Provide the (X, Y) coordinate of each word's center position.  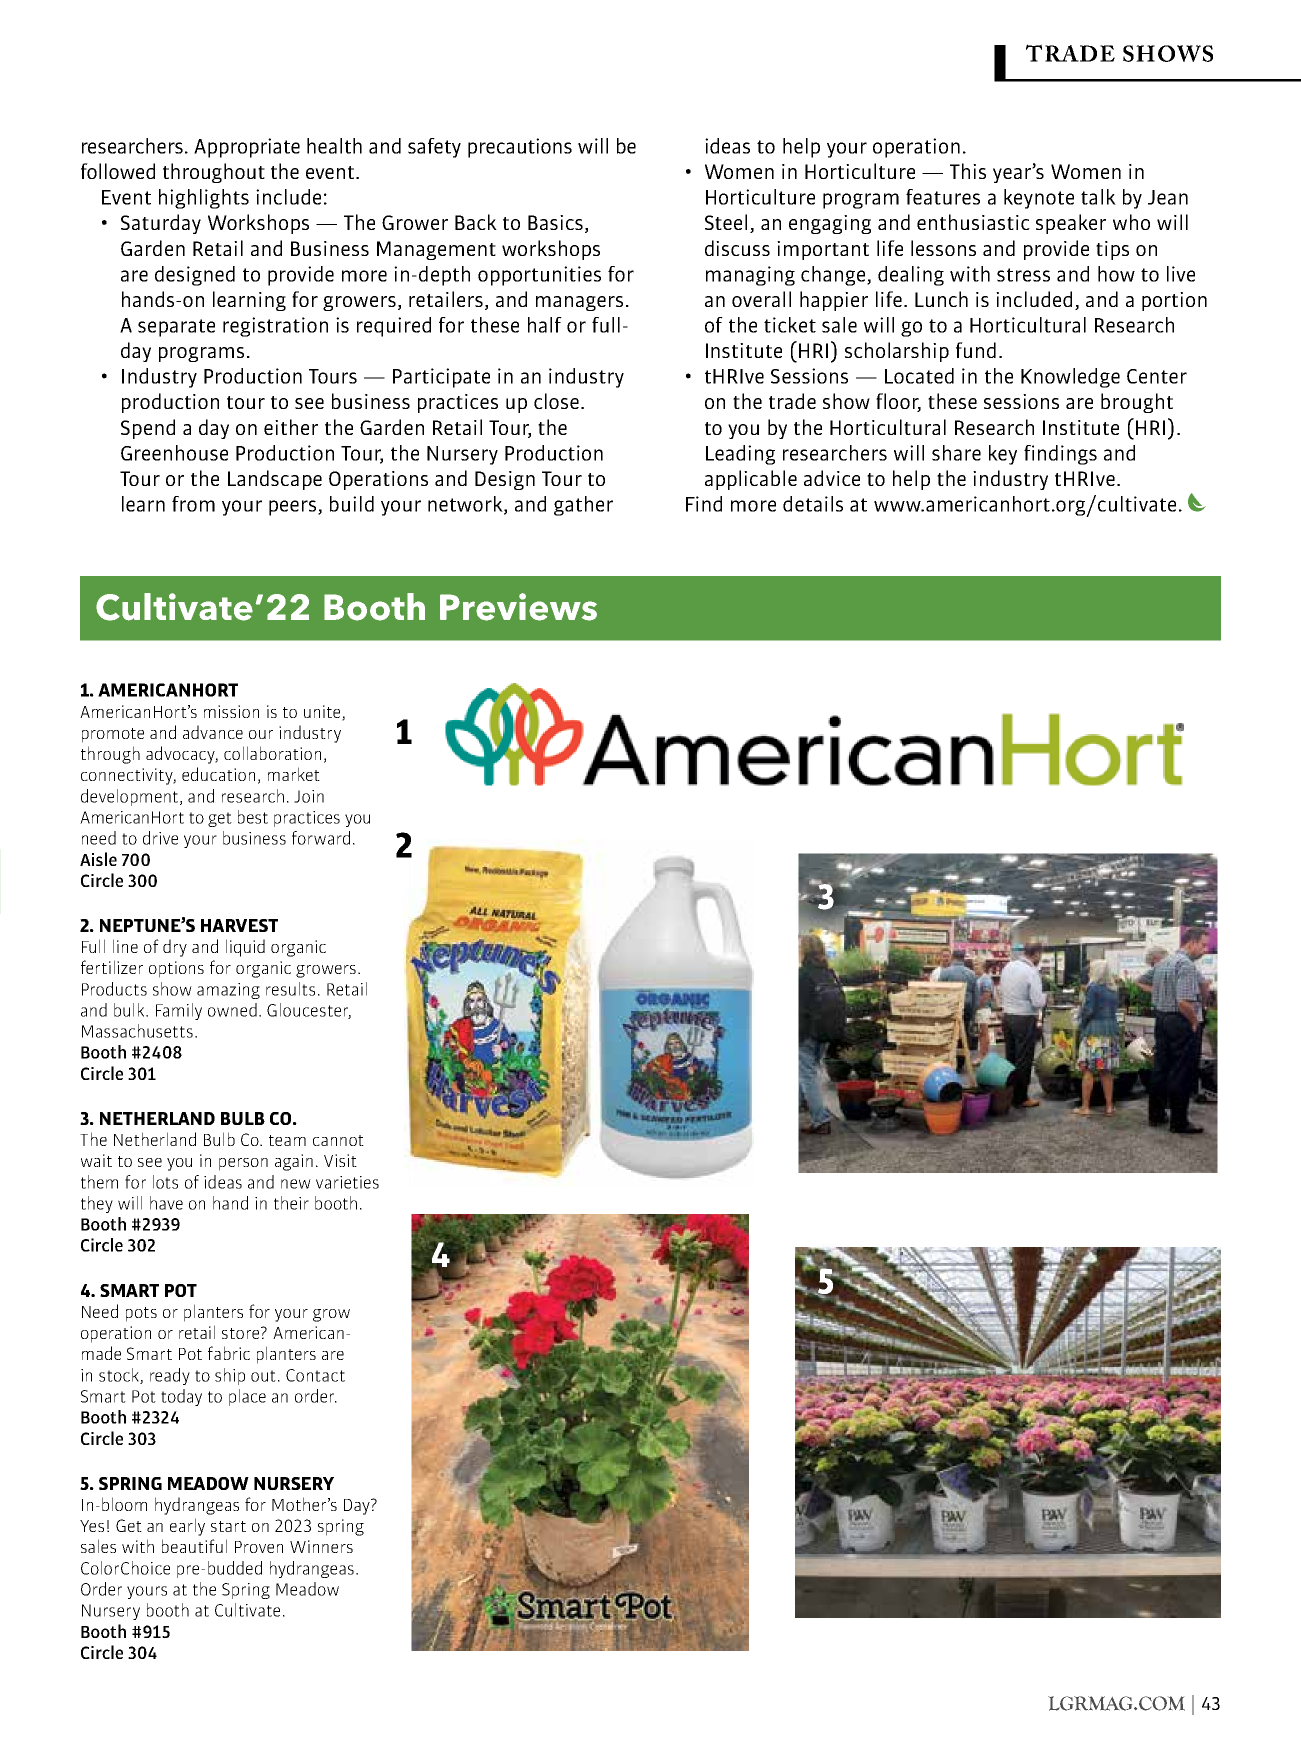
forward (321, 838)
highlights (204, 199)
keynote (1039, 199)
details (813, 504)
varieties (347, 1182)
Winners (321, 1546)
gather (583, 506)
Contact (315, 1375)
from (193, 504)
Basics (555, 222)
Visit (340, 1160)
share (956, 453)
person (243, 1164)
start (228, 1526)
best (253, 817)
